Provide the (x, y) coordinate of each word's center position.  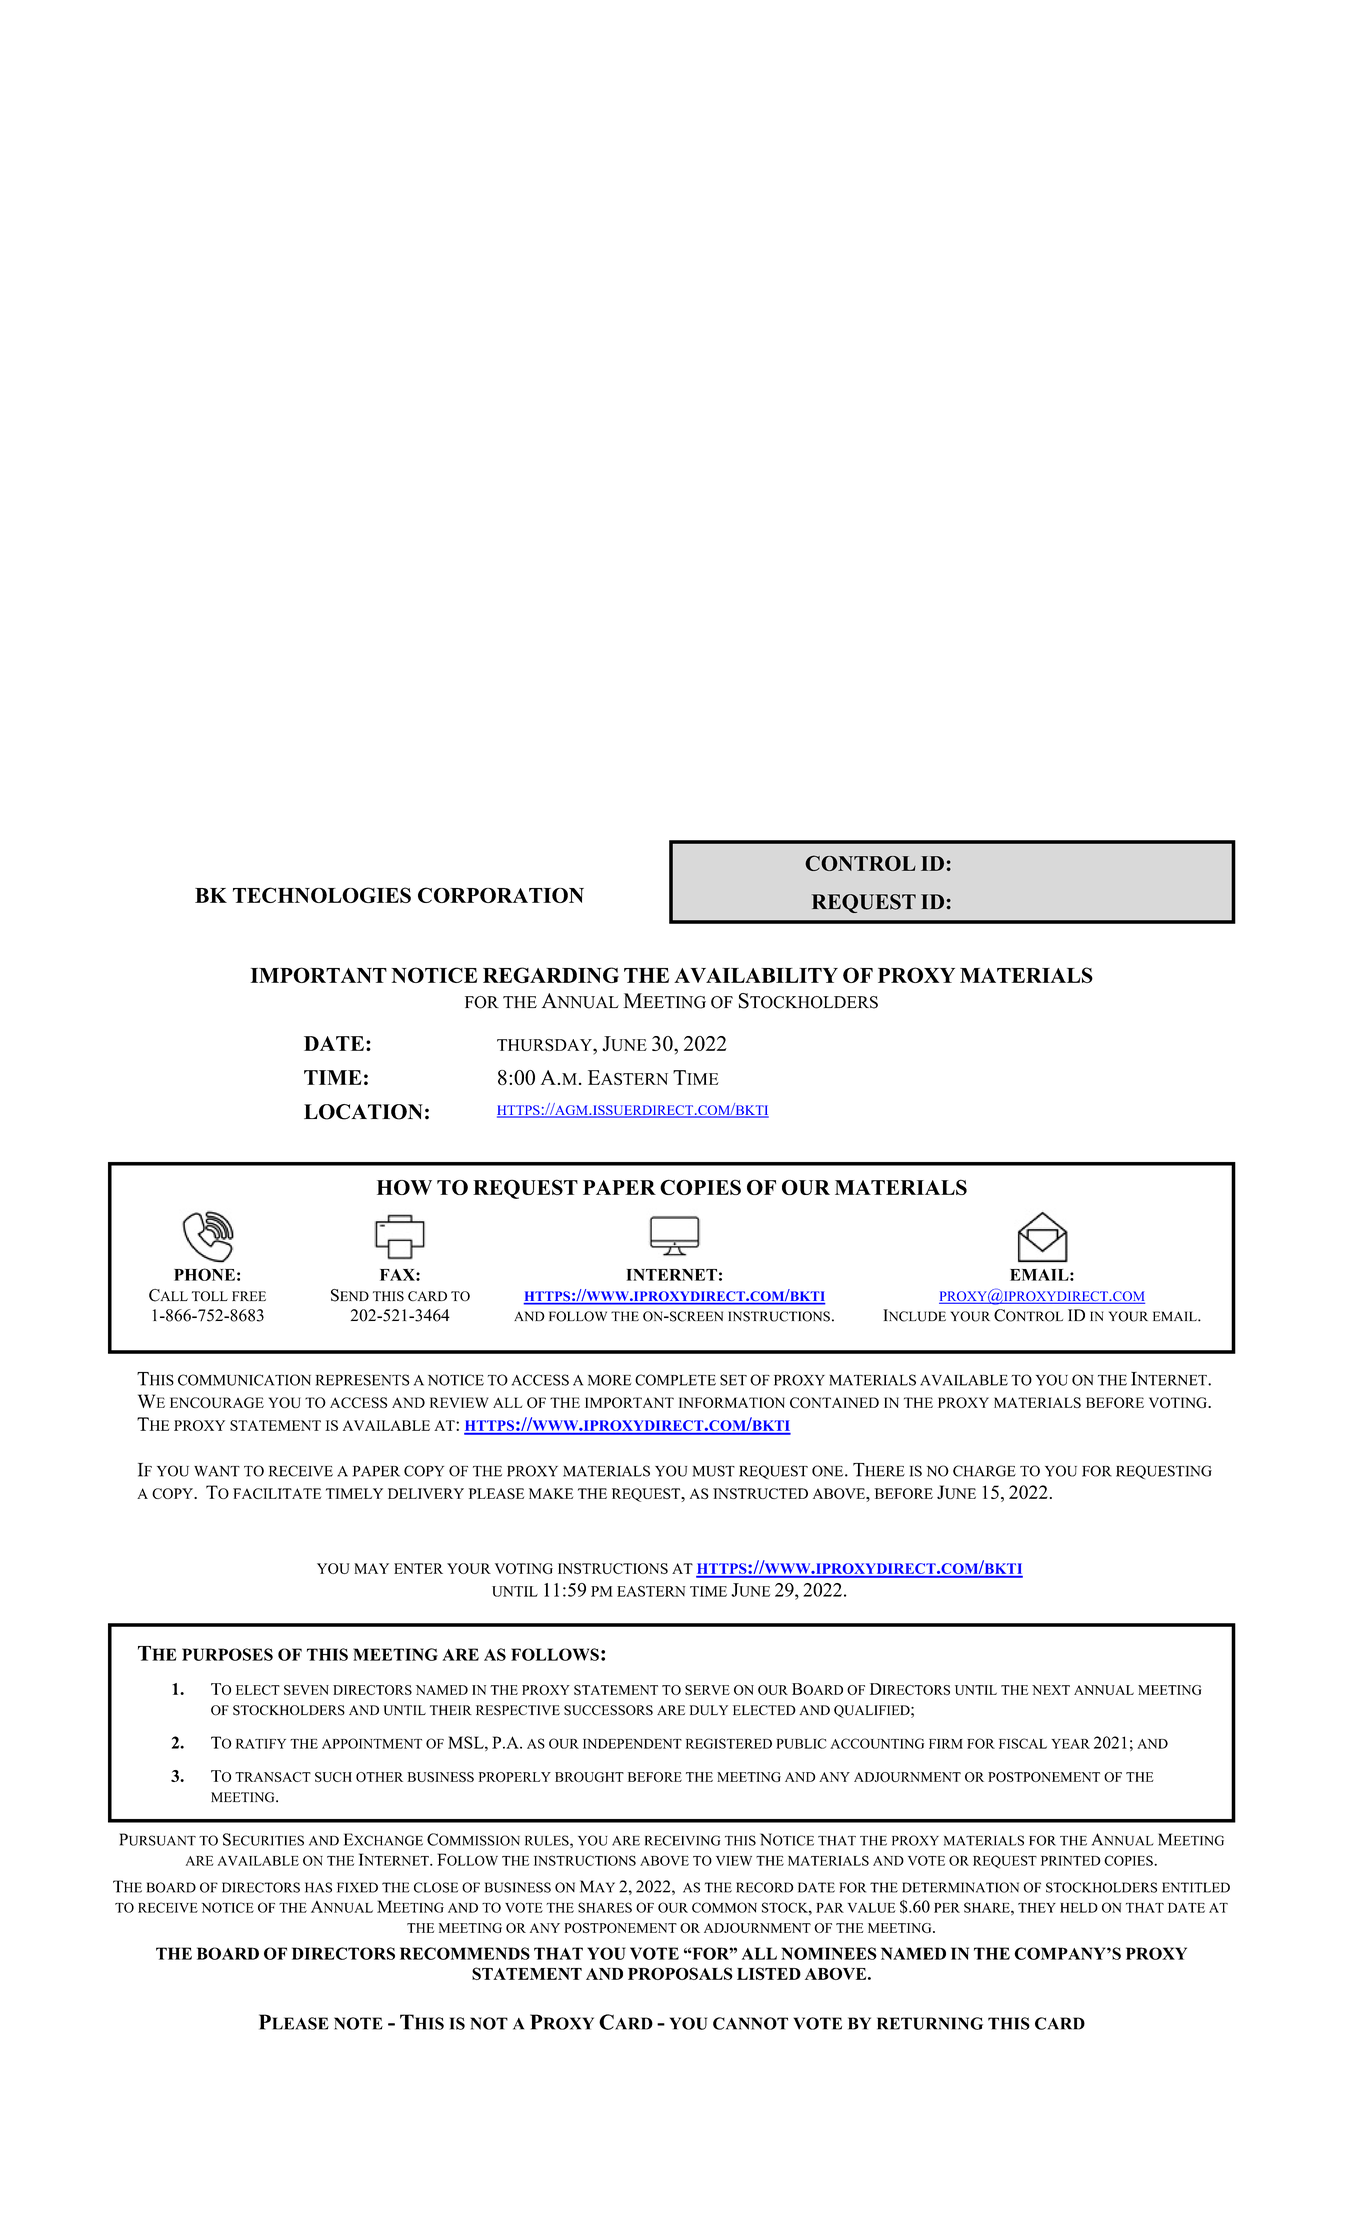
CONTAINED (834, 1402)
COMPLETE (675, 1380)
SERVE (707, 1690)
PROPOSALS (680, 1973)
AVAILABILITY (756, 975)
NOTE (358, 2023)
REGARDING (551, 975)
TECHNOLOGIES (322, 895)
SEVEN (306, 1690)
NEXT (1051, 1690)
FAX (398, 1275)
